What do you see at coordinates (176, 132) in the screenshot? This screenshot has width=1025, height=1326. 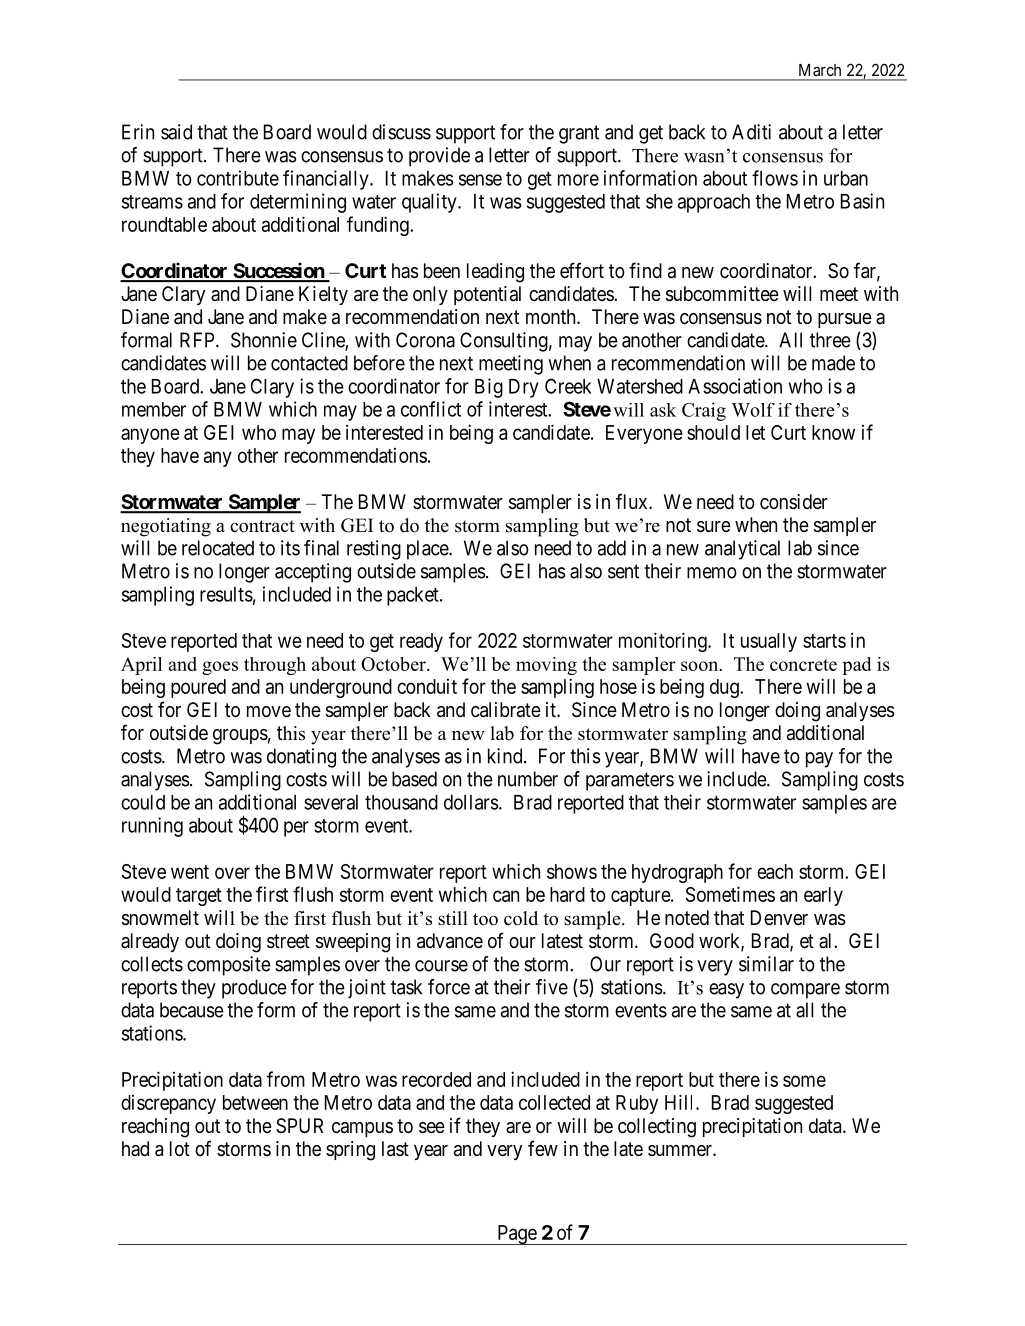 I see `said` at bounding box center [176, 132].
